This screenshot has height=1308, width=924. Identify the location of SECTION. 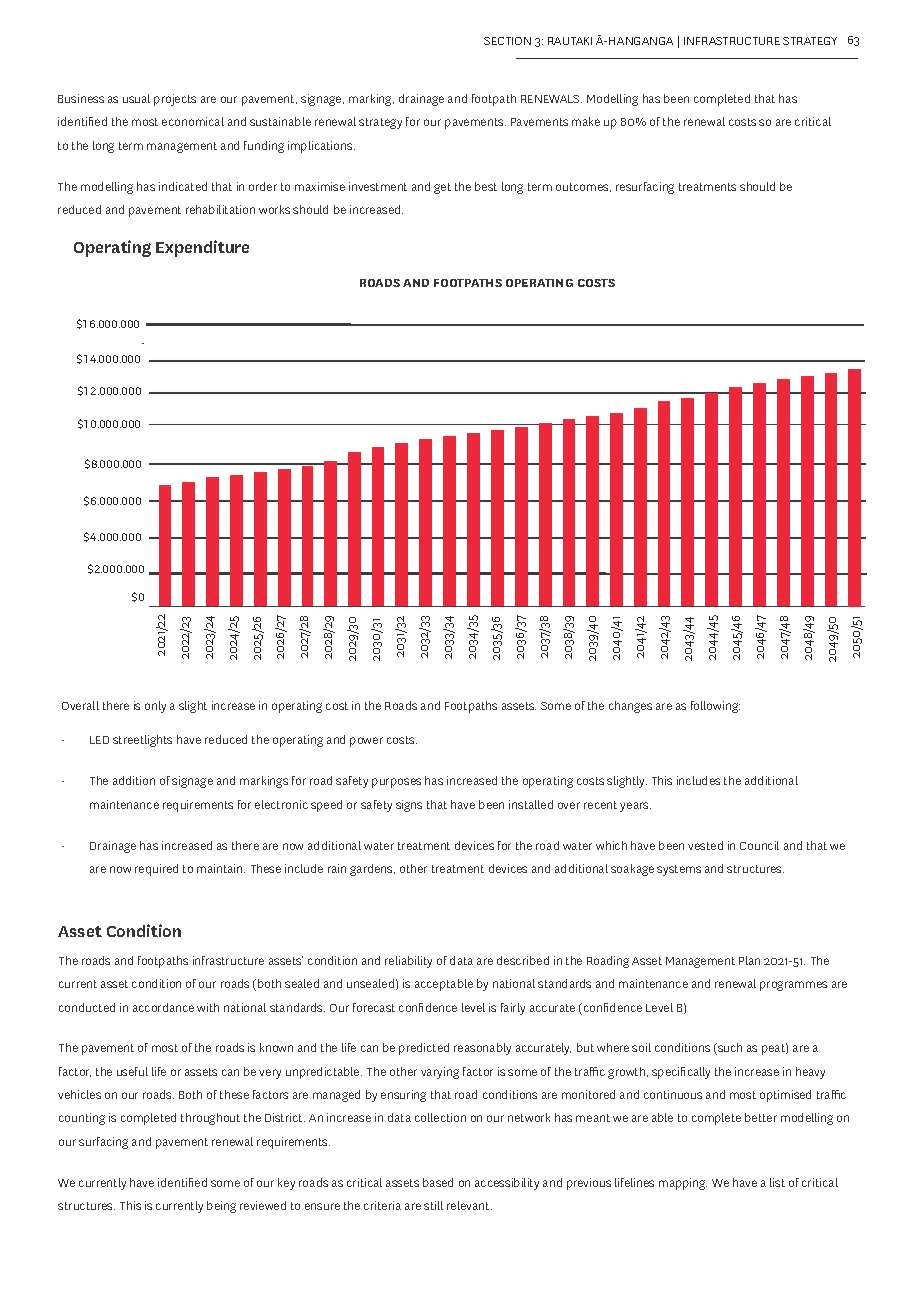
(507, 41).
